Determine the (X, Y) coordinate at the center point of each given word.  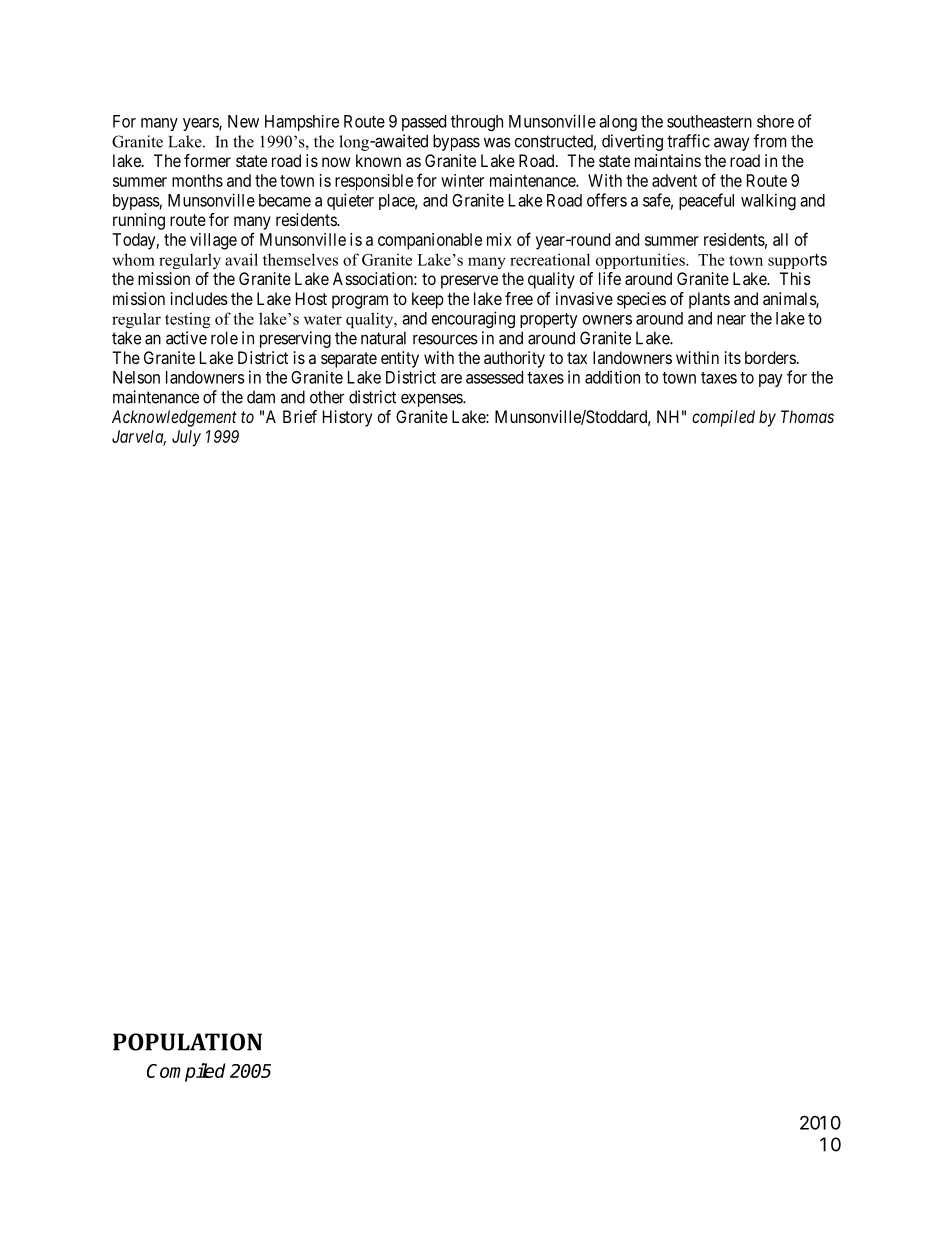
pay (771, 380)
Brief (300, 416)
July (186, 438)
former (207, 160)
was (497, 142)
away (732, 144)
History (347, 418)
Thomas (807, 416)
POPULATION (187, 1042)
